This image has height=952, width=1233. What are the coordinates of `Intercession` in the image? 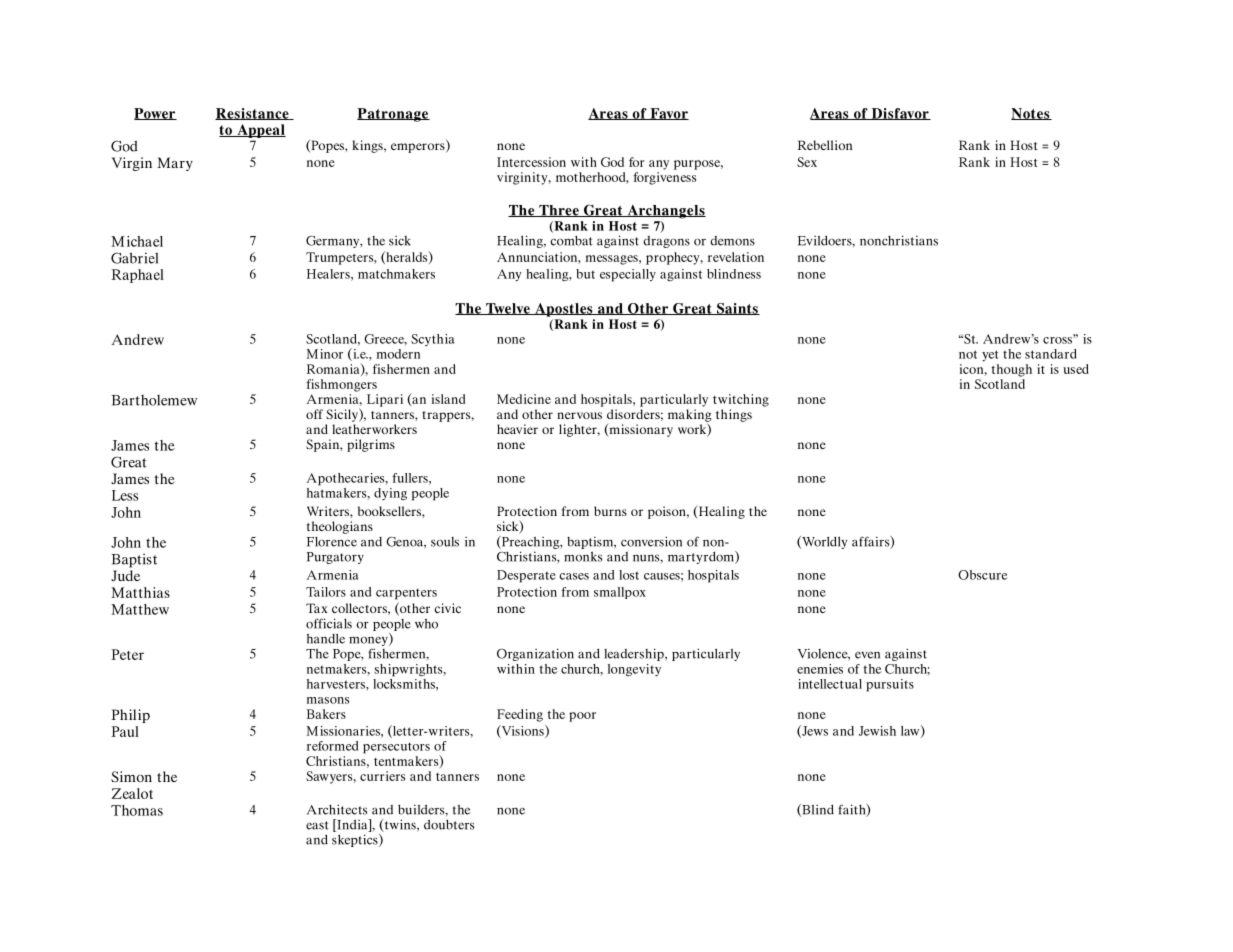 It's located at (531, 162).
